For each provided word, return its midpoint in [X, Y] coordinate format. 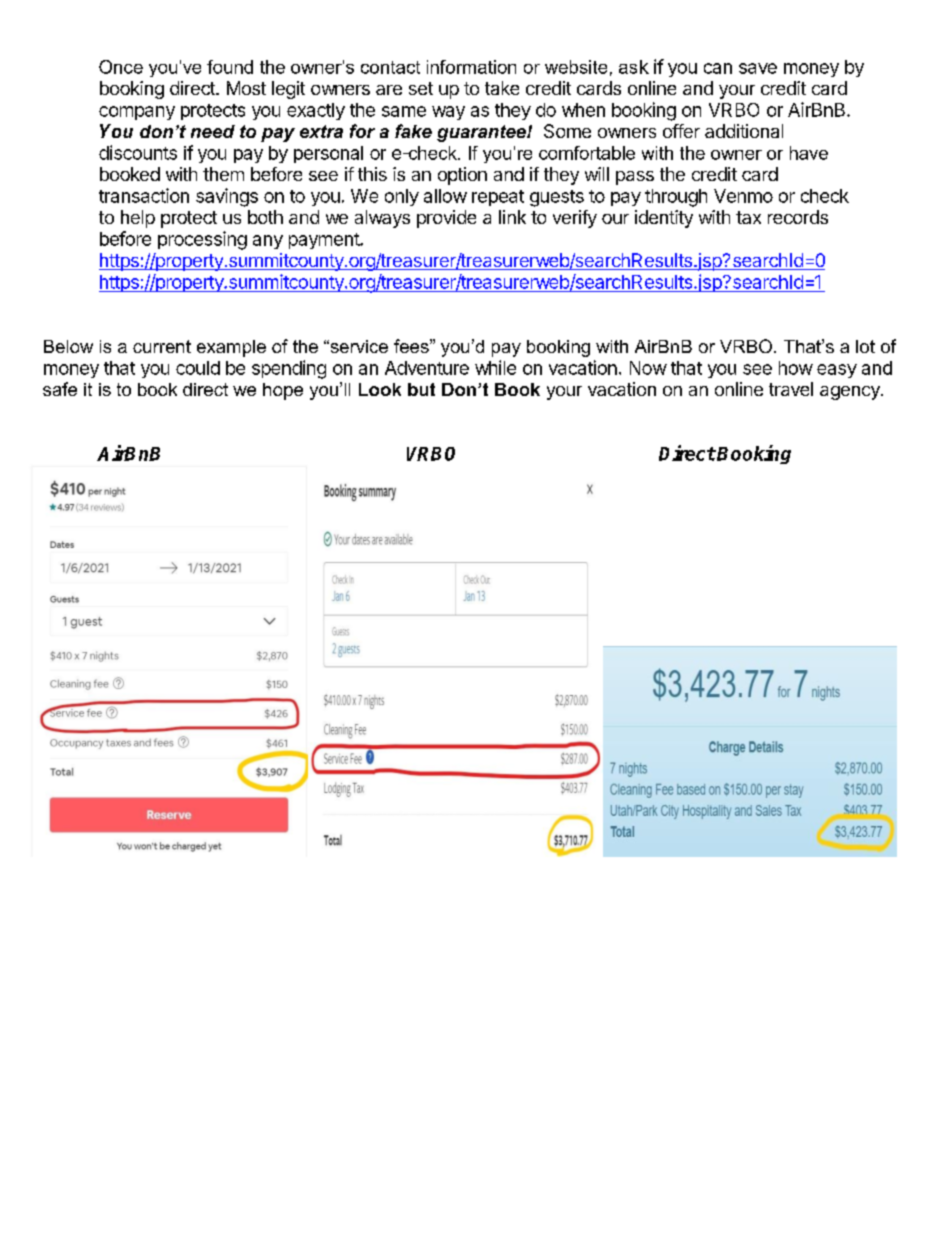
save [758, 68]
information [471, 67]
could [198, 368]
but [421, 389]
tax [748, 217]
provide [446, 219]
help [138, 219]
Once [121, 67]
